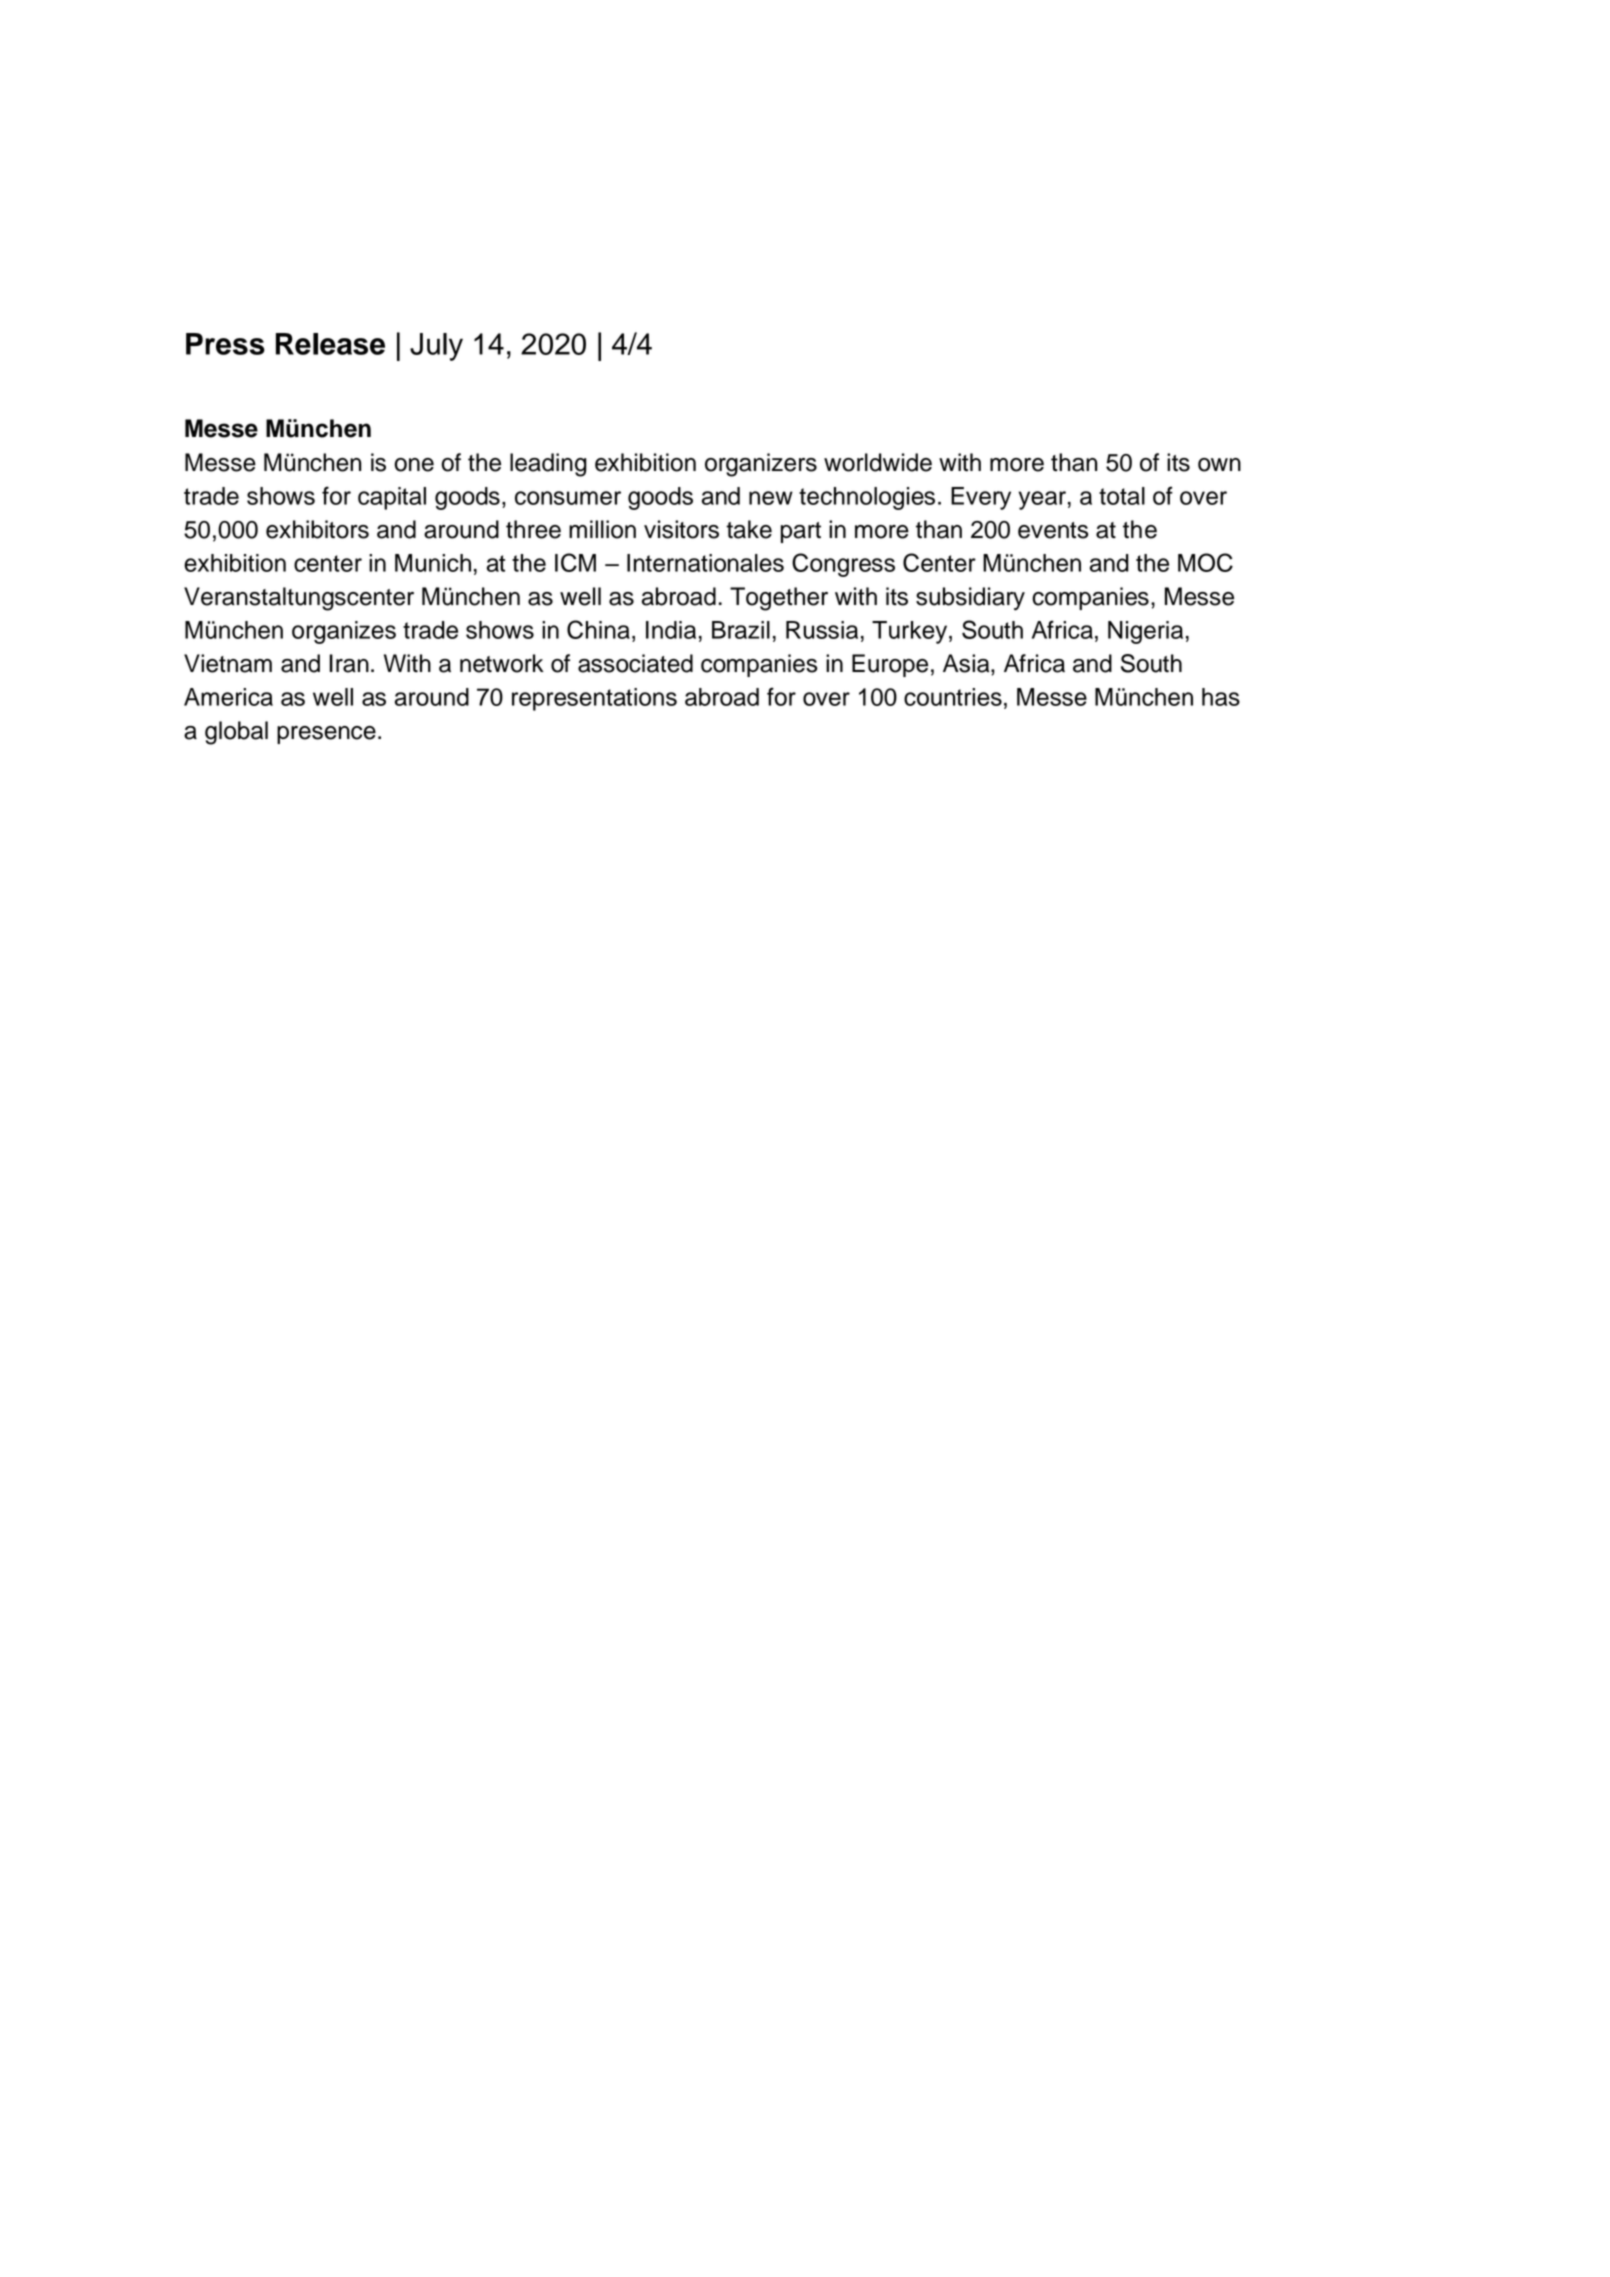  Describe the element at coordinates (1221, 697) in the page. I see `has` at that location.
